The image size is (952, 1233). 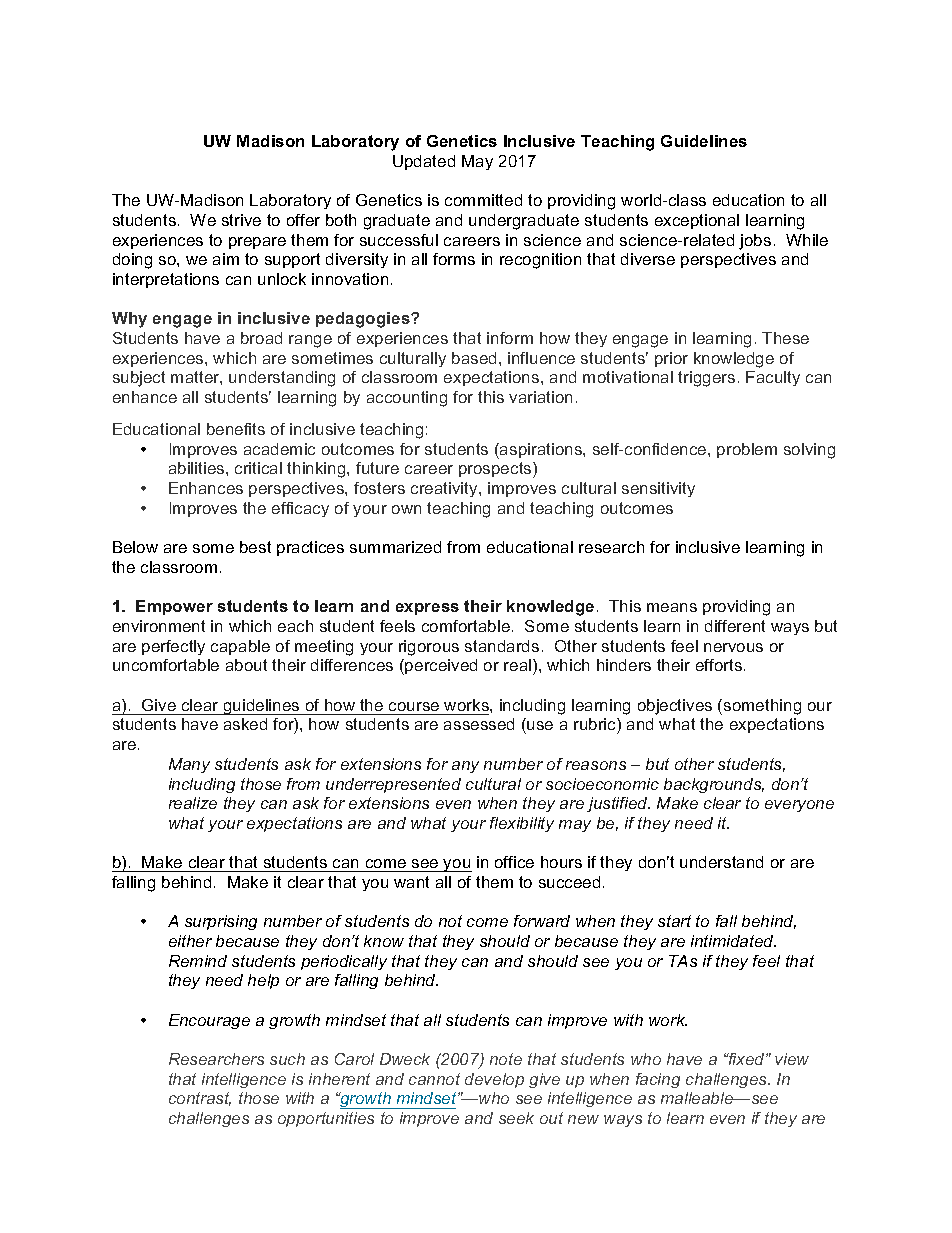 What do you see at coordinates (241, 220) in the image?
I see `strive` at bounding box center [241, 220].
